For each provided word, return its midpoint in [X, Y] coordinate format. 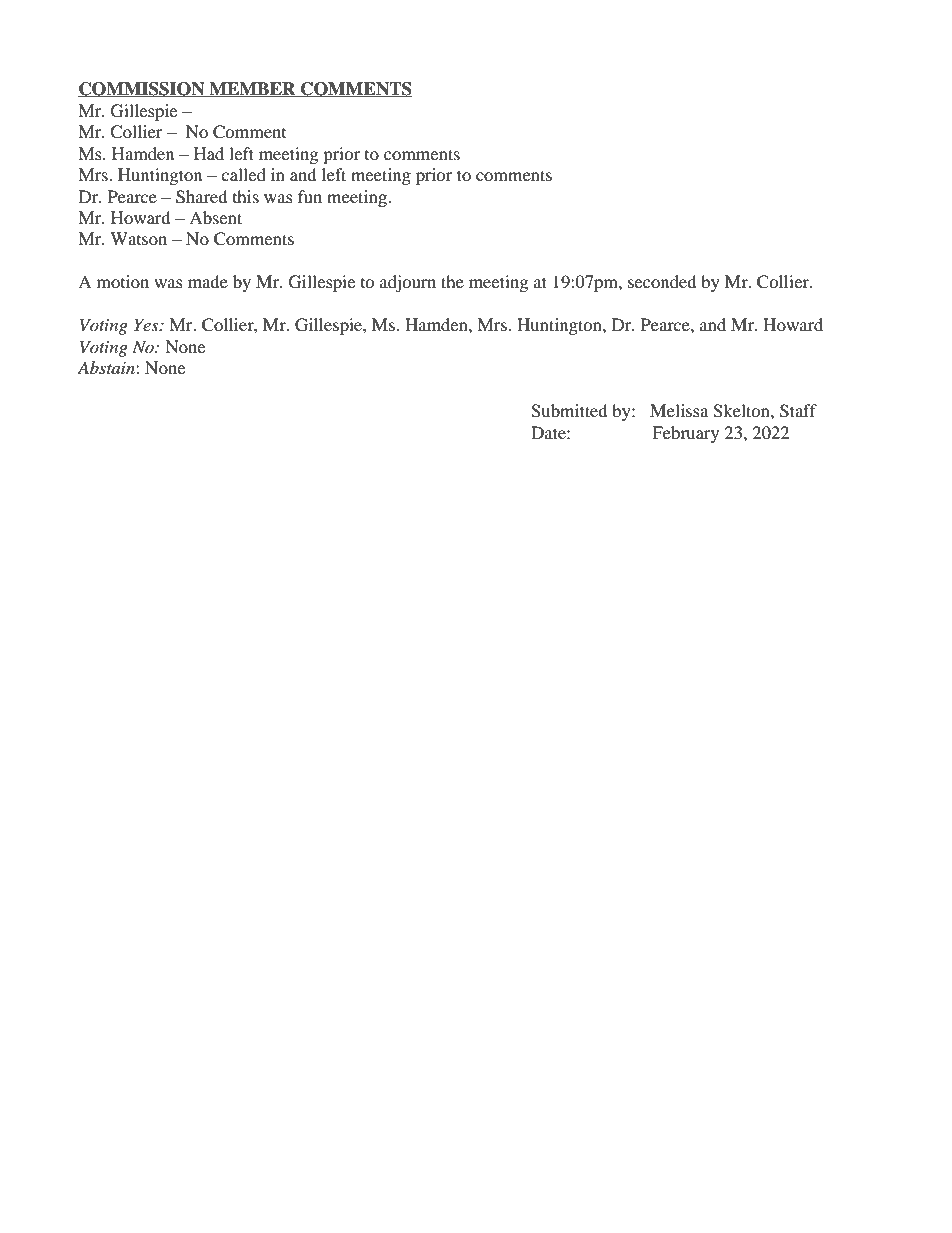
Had [209, 153]
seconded [662, 281]
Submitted [569, 411]
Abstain [107, 367]
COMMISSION [142, 89]
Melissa [679, 410]
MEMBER [252, 89]
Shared [201, 197]
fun [310, 196]
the [452, 281]
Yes [147, 324]
